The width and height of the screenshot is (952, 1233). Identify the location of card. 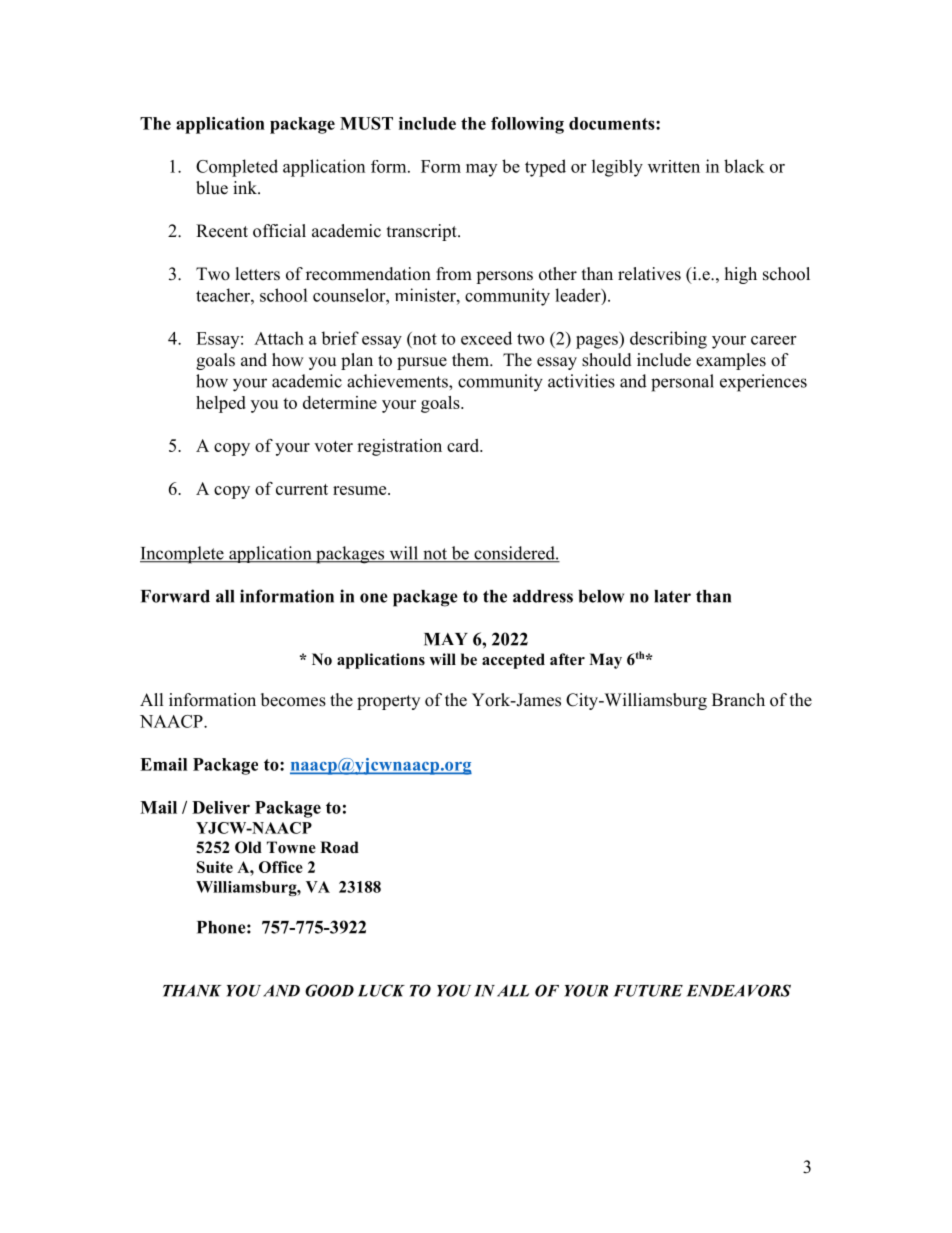
(464, 445).
